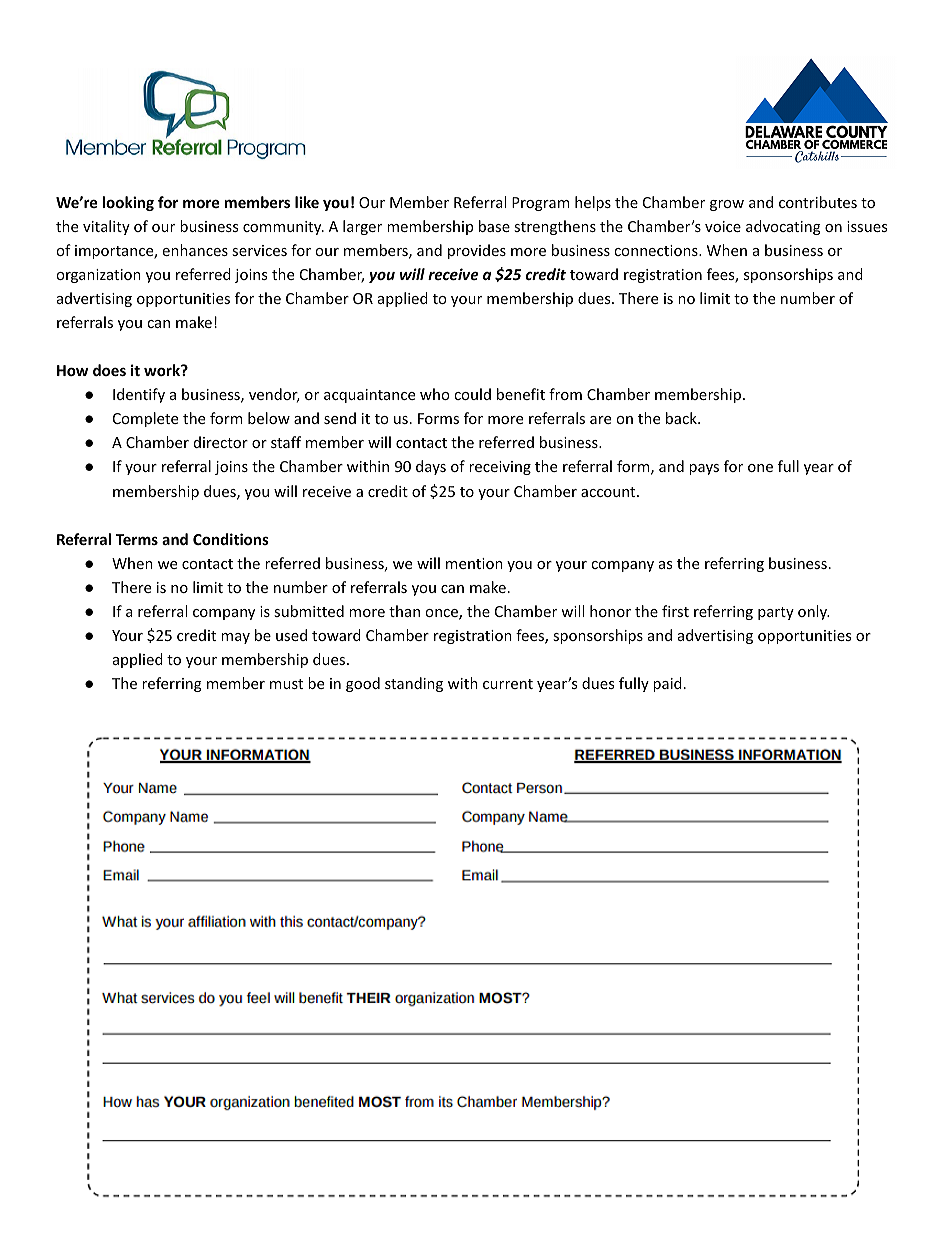 The width and height of the page is (952, 1233). I want to click on looking, so click(128, 203).
